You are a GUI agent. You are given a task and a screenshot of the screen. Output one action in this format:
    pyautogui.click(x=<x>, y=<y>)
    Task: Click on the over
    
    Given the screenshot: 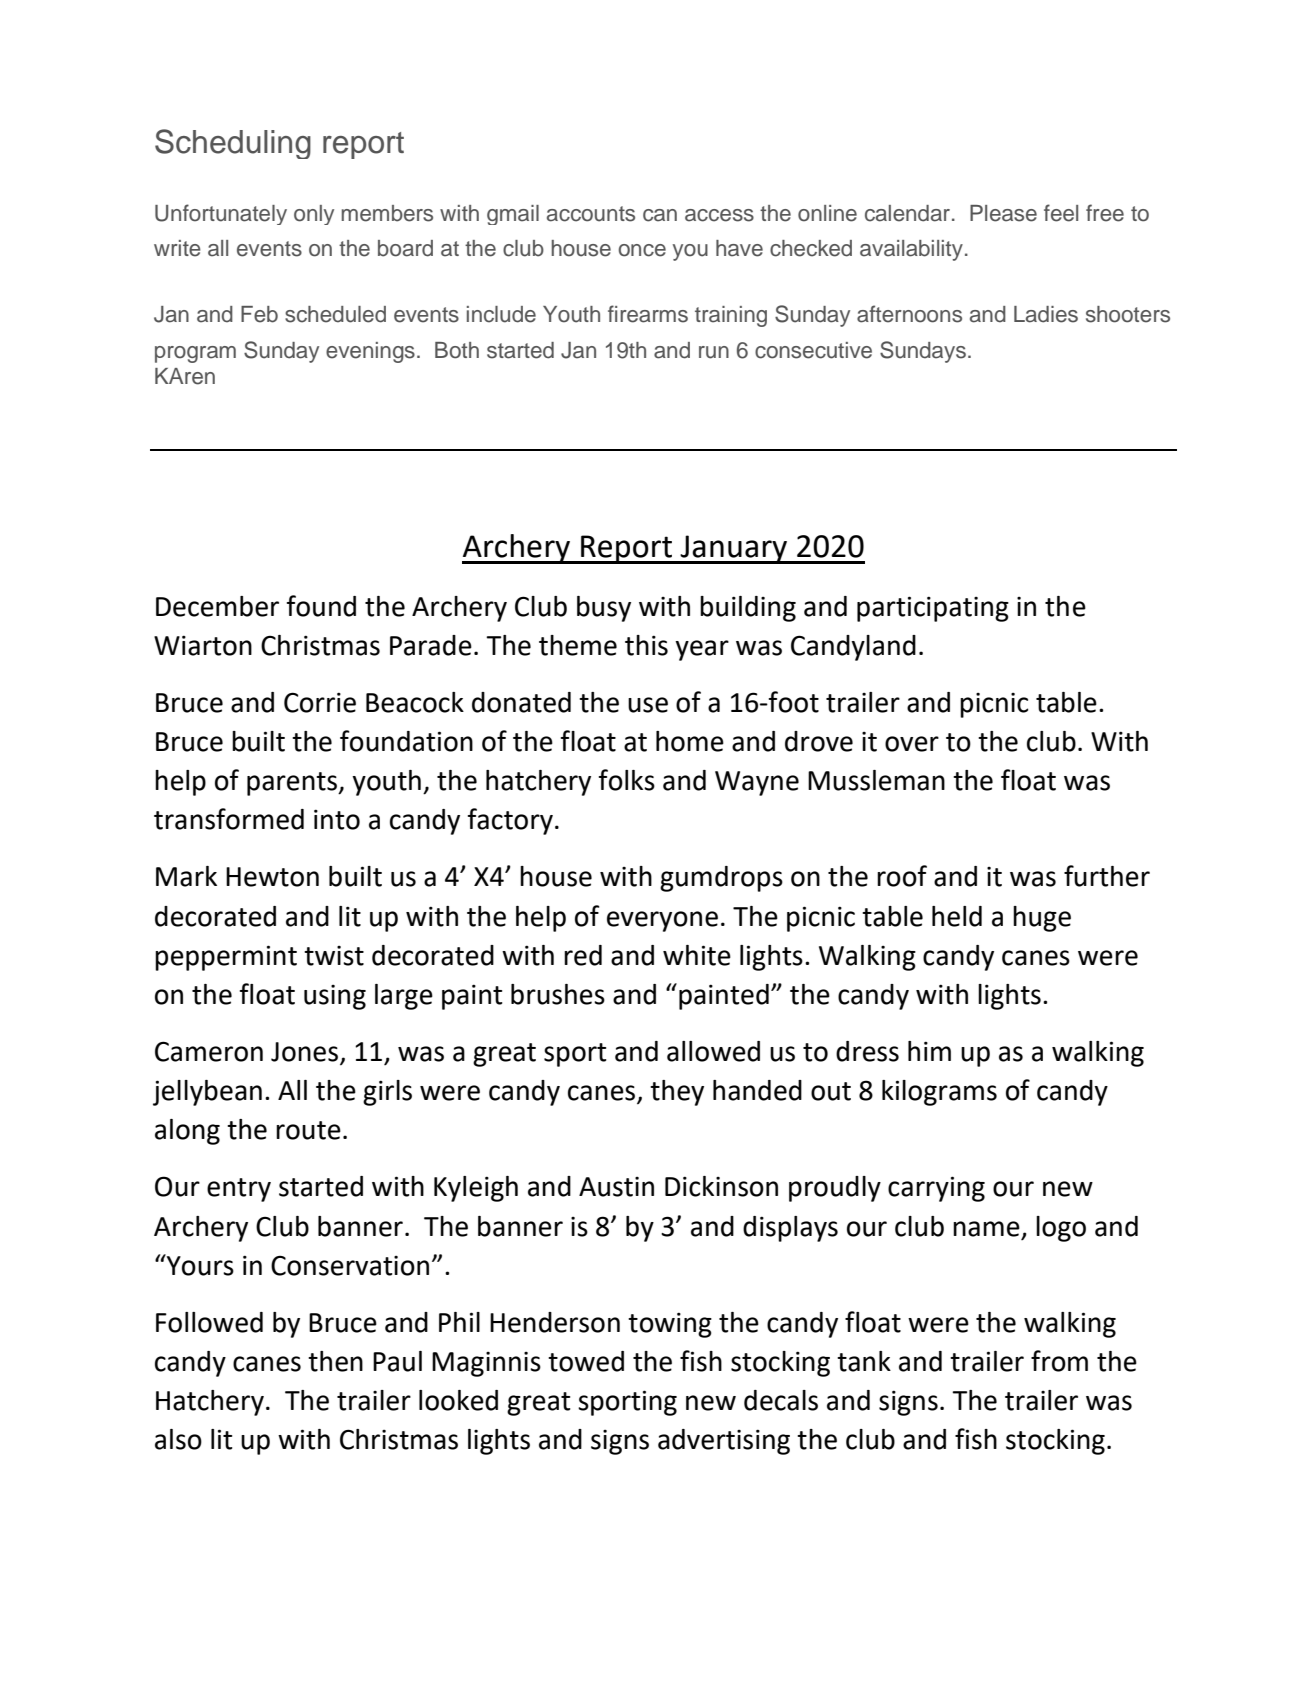 What is the action you would take?
    pyautogui.click(x=912, y=744)
